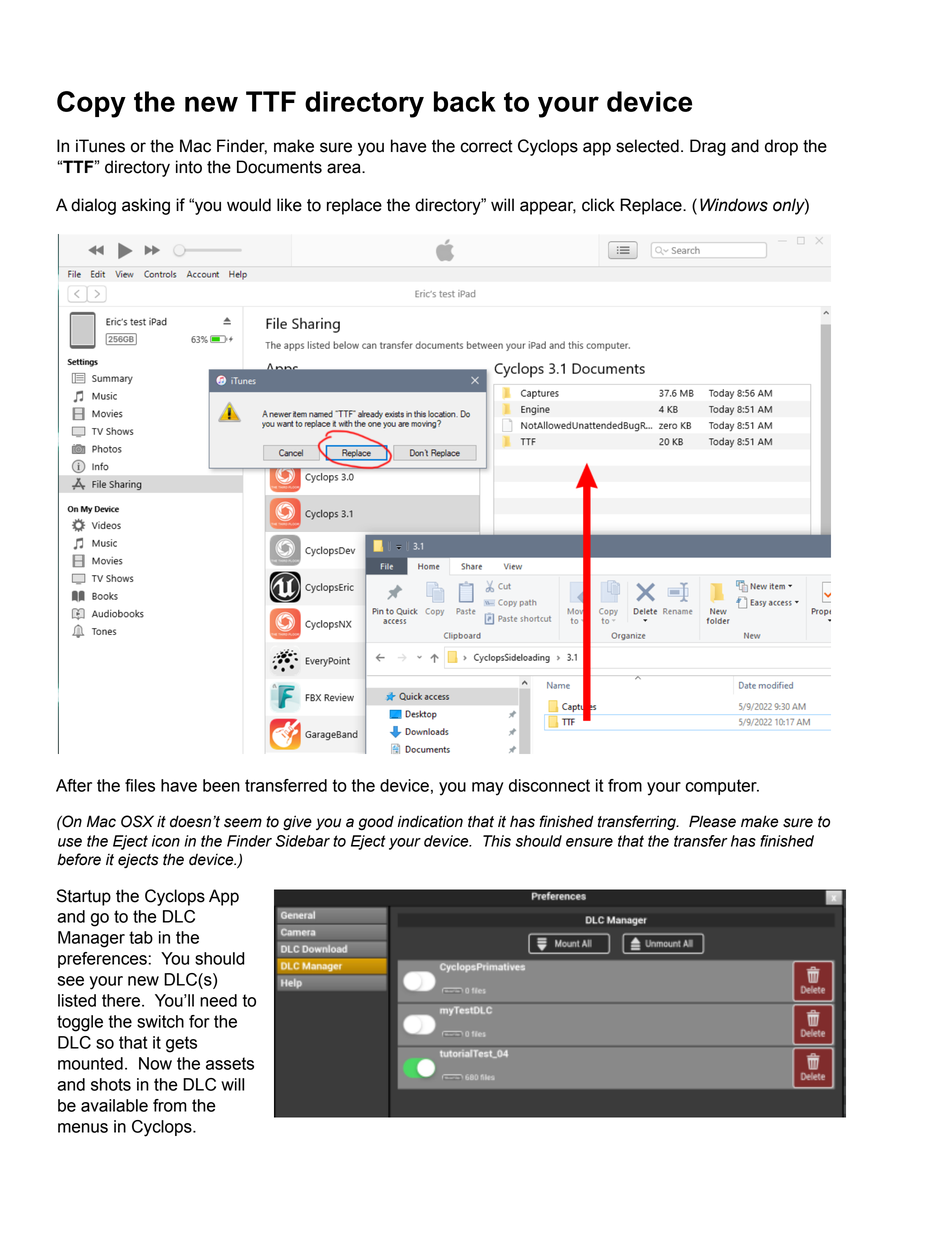  What do you see at coordinates (708, 147) in the screenshot?
I see `Drag` at bounding box center [708, 147].
